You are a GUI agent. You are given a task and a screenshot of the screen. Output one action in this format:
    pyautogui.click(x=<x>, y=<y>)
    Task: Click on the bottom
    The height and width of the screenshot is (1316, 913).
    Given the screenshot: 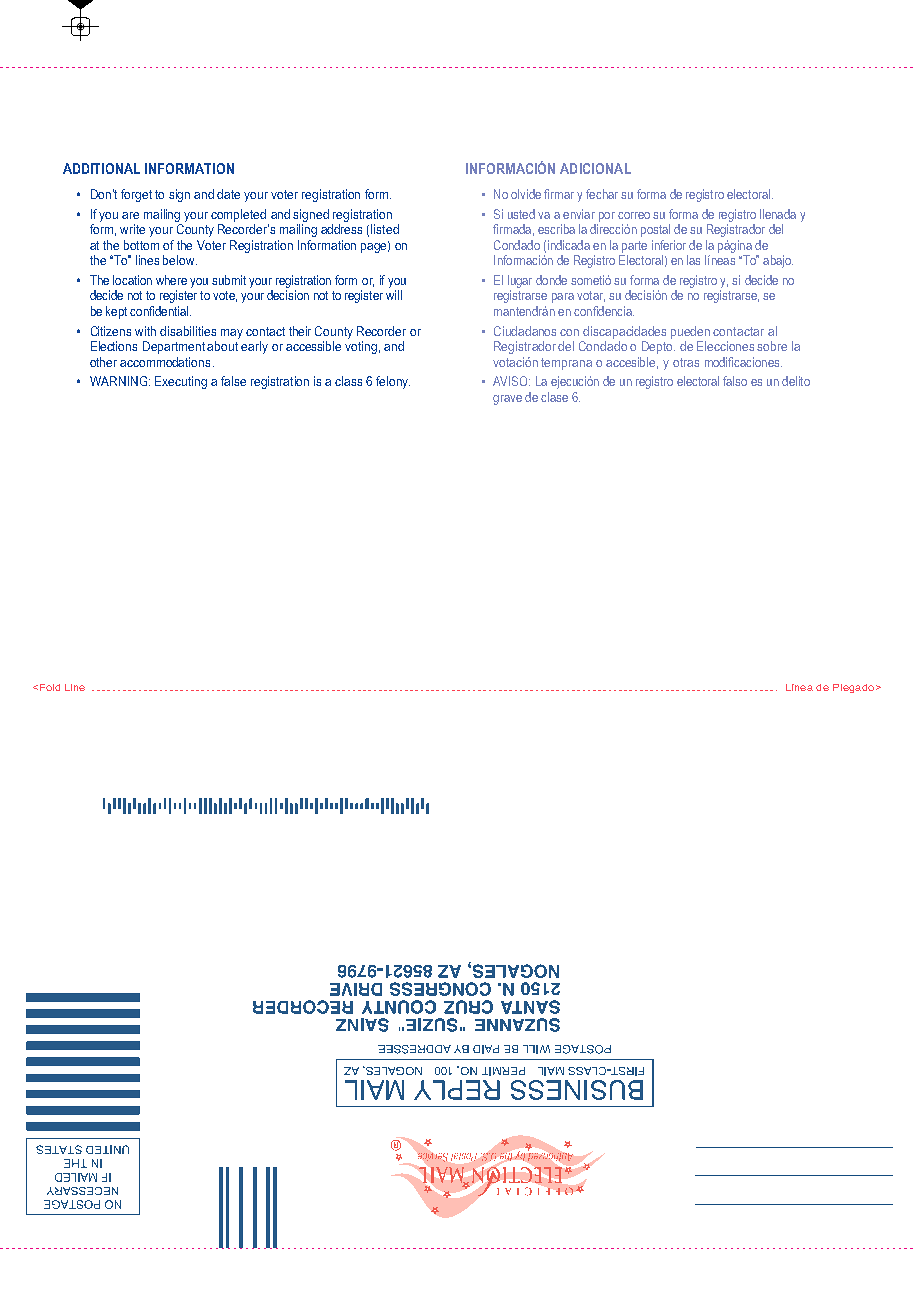 What is the action you would take?
    pyautogui.click(x=141, y=245)
